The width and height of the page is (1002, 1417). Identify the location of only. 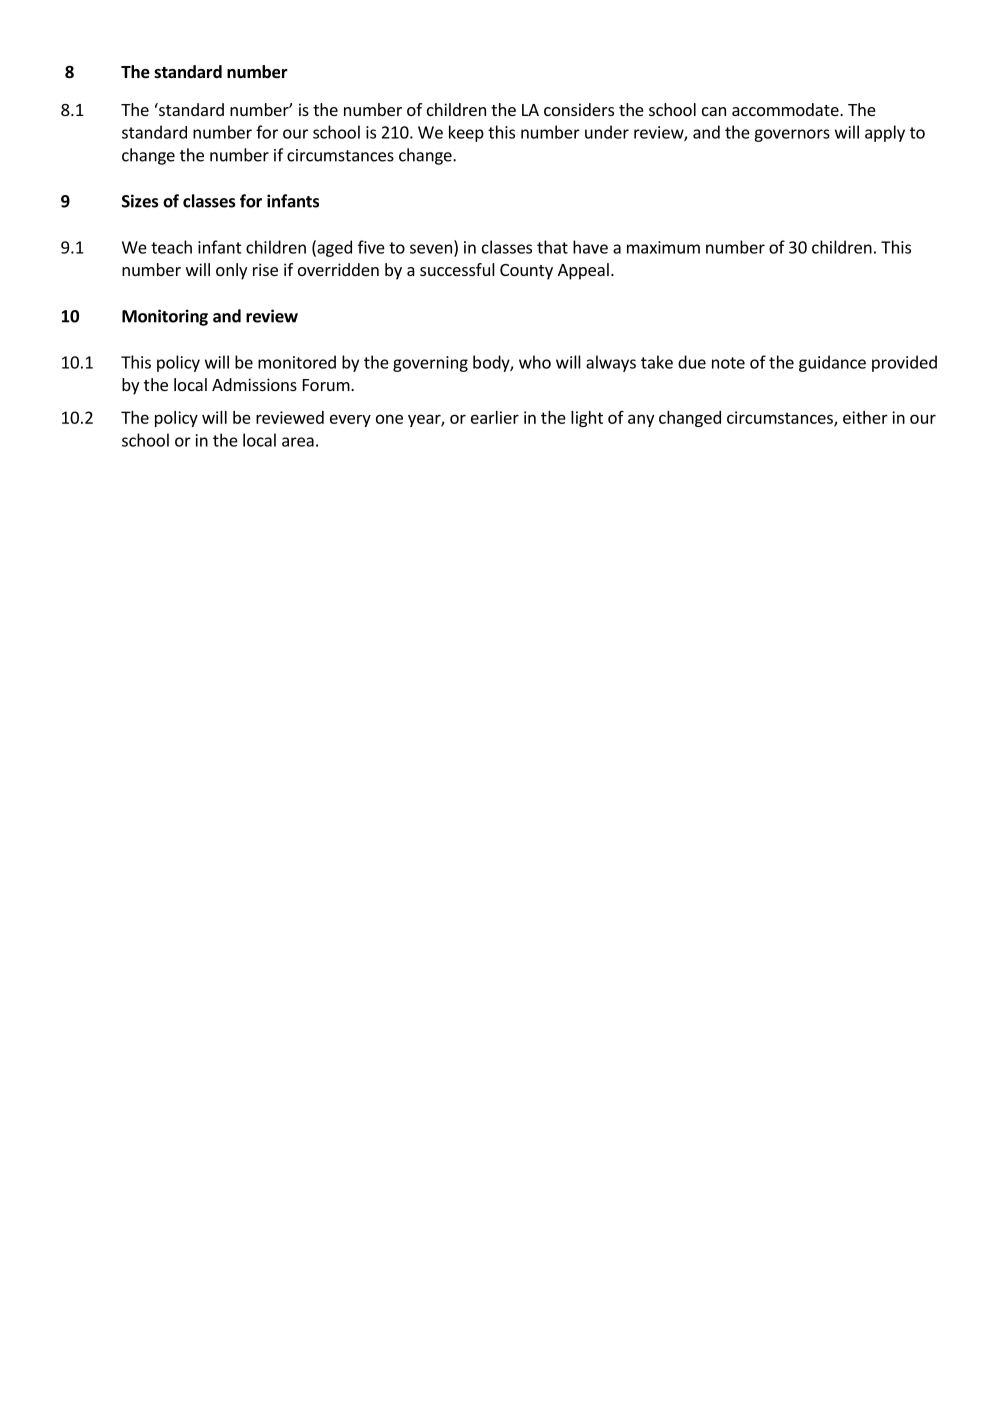
(231, 271).
